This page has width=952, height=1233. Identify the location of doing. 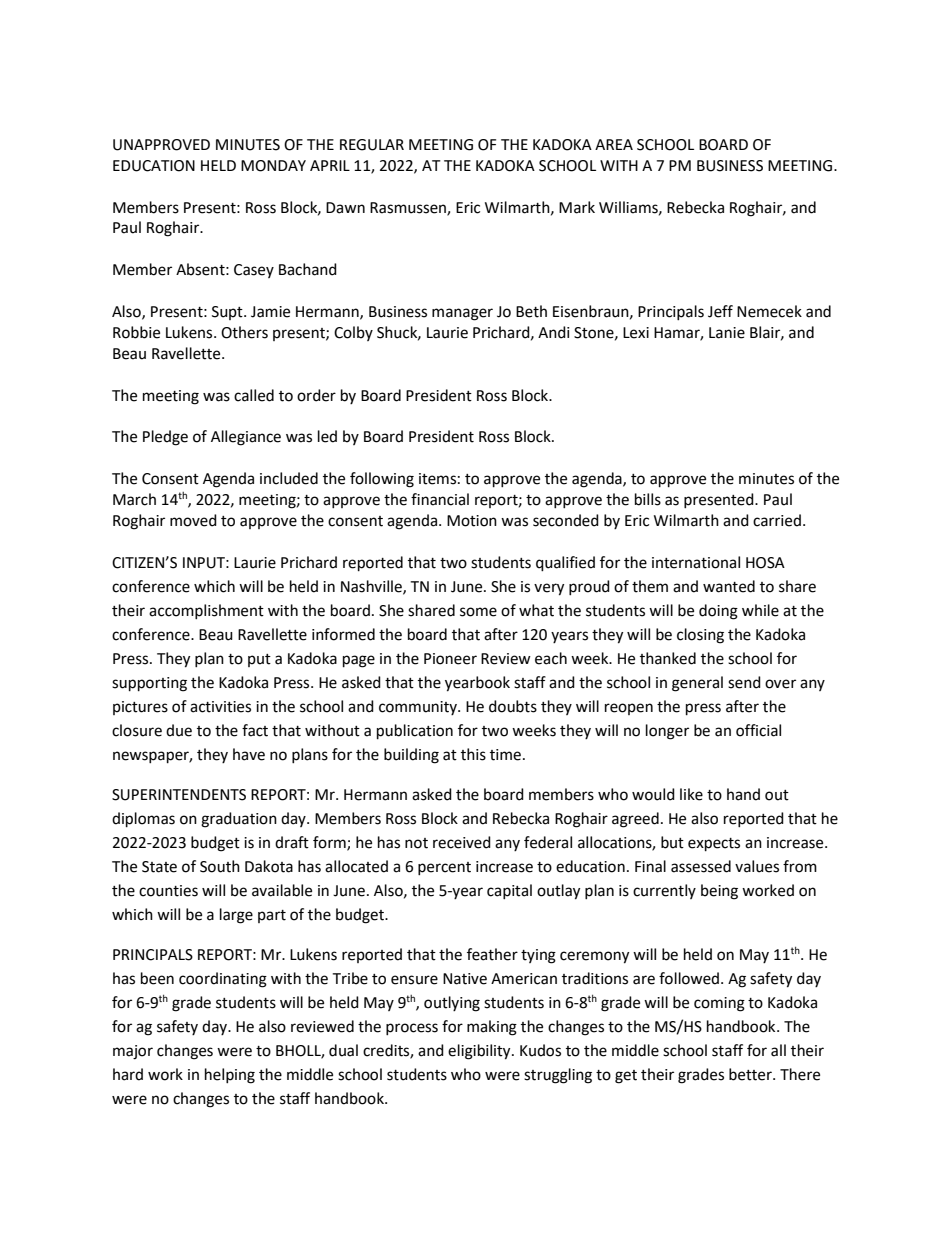
(718, 612).
